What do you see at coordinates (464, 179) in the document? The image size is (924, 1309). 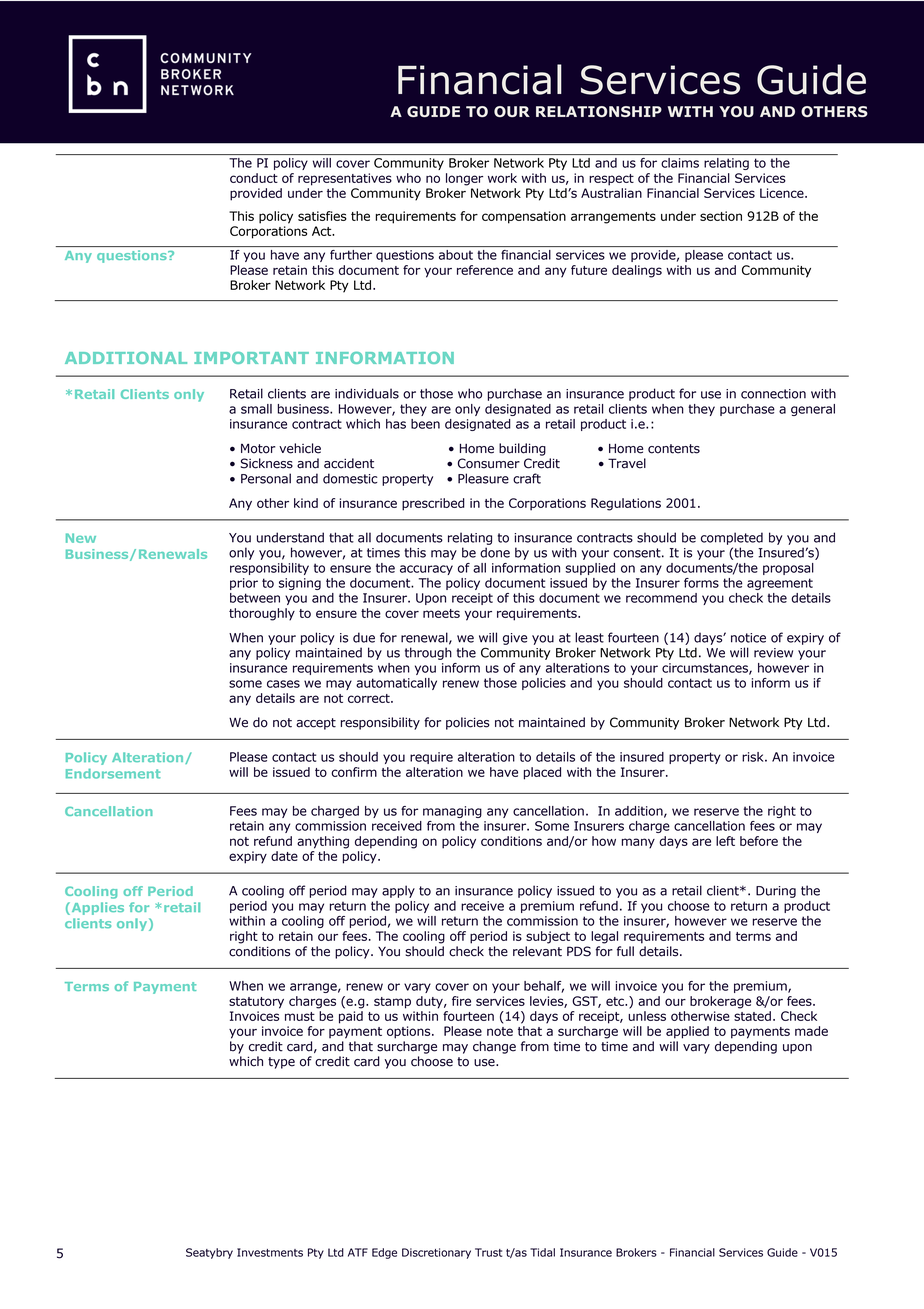 I see `longer` at bounding box center [464, 179].
